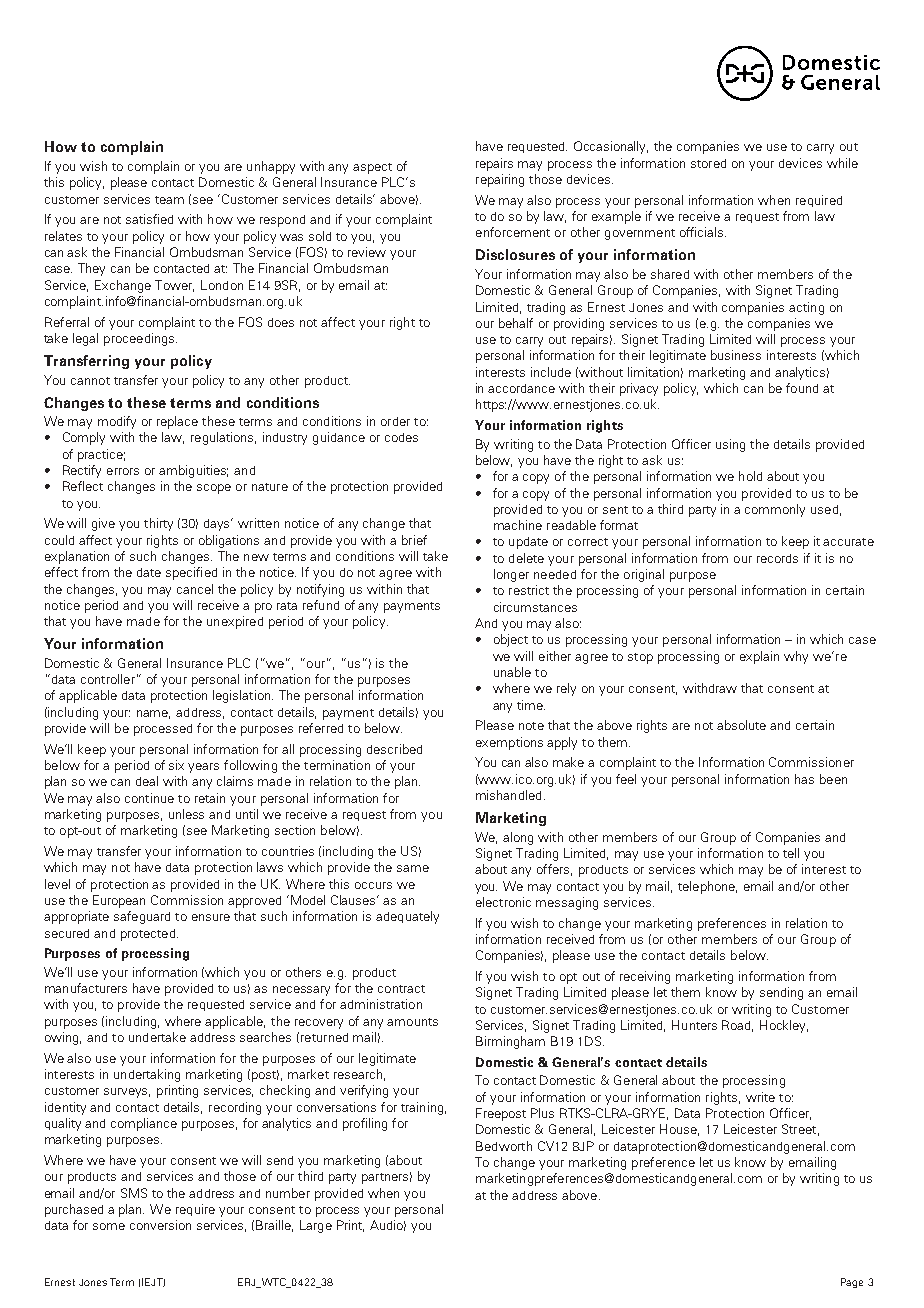 This page has height=1308, width=924. I want to click on cancel, so click(195, 589).
